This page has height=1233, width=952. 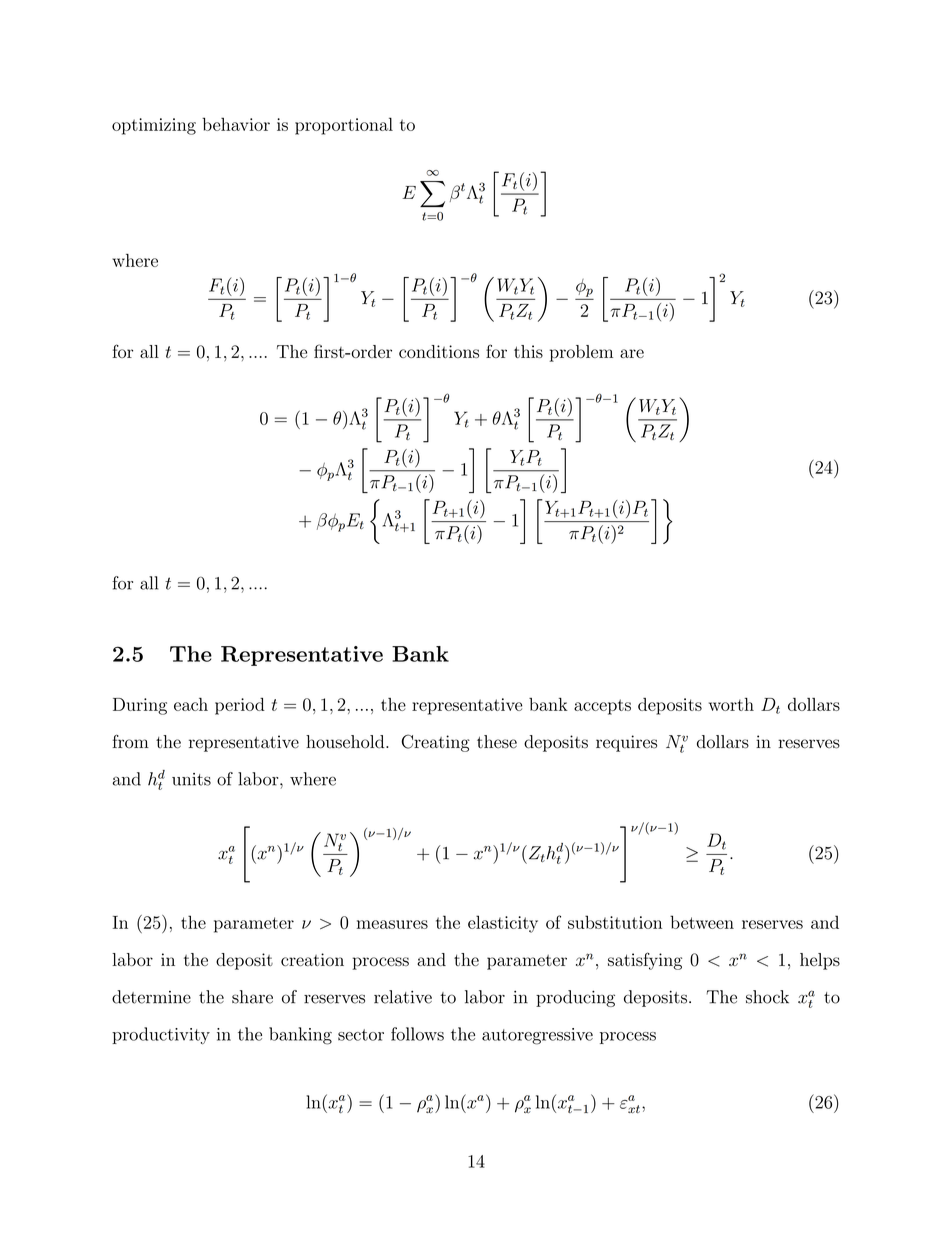 I want to click on each, so click(x=191, y=704).
